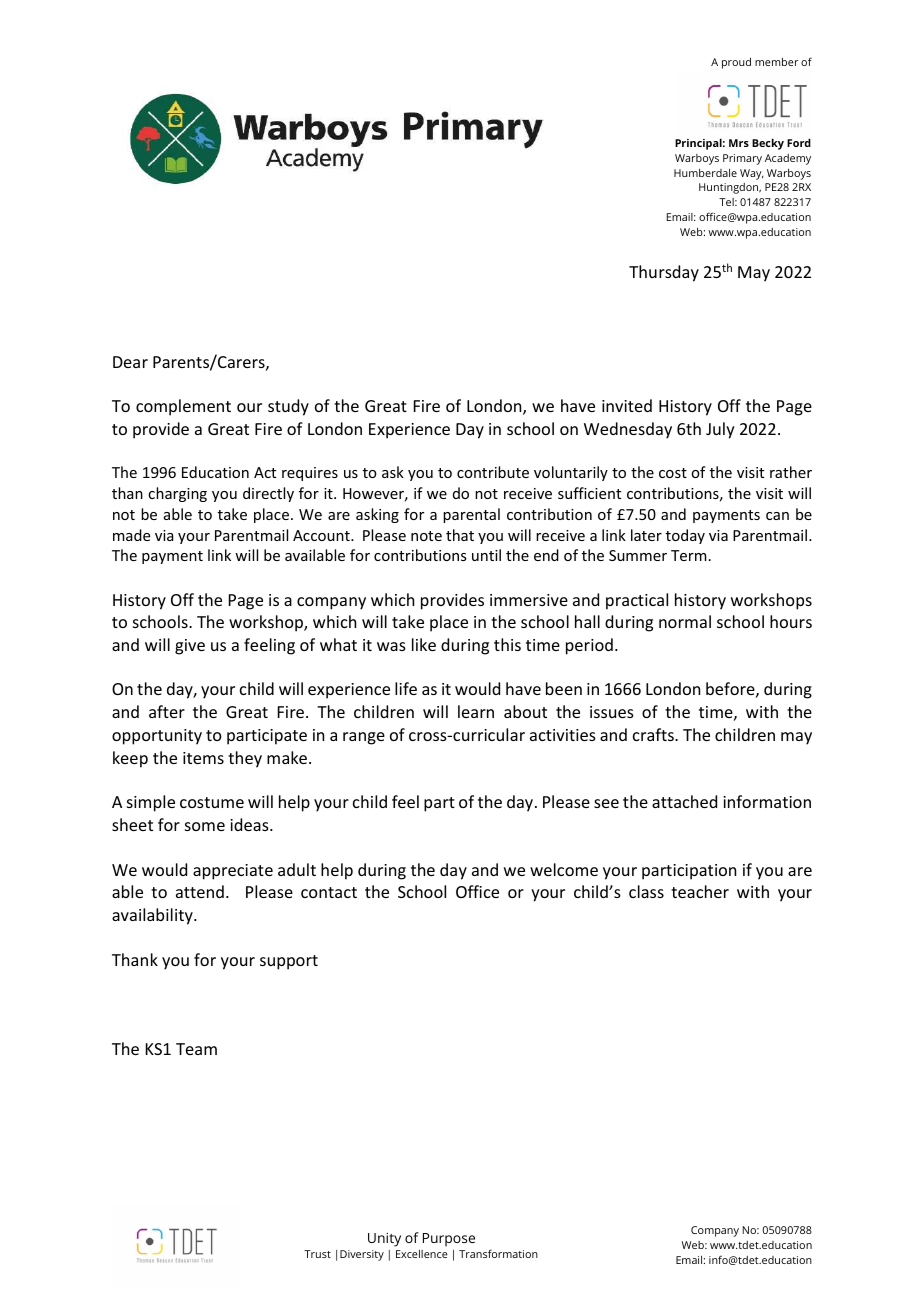  Describe the element at coordinates (190, 647) in the image. I see `give` at that location.
